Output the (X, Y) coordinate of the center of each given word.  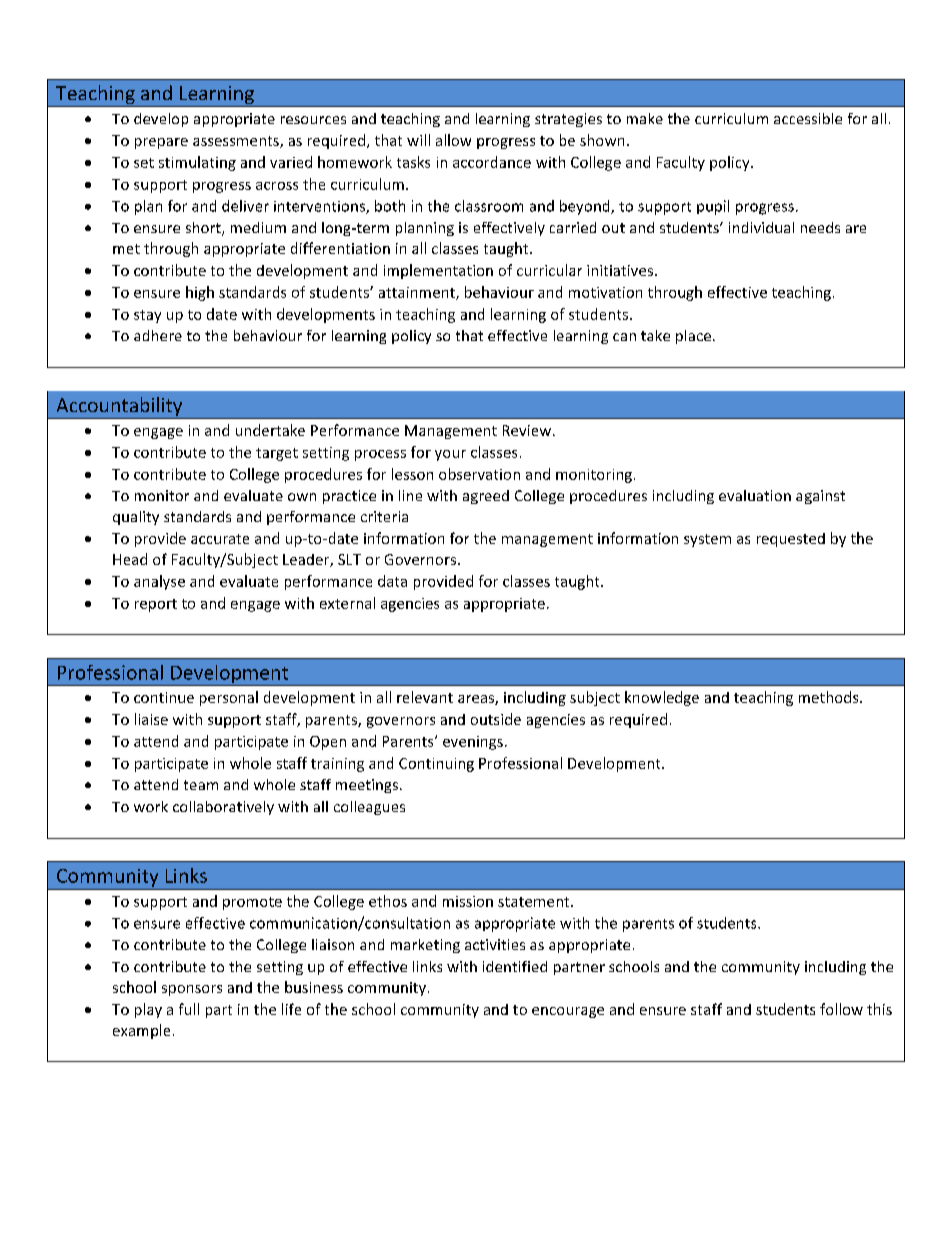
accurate (220, 539)
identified (515, 966)
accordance (492, 162)
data (392, 581)
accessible (808, 118)
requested (791, 540)
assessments (237, 142)
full (189, 1009)
